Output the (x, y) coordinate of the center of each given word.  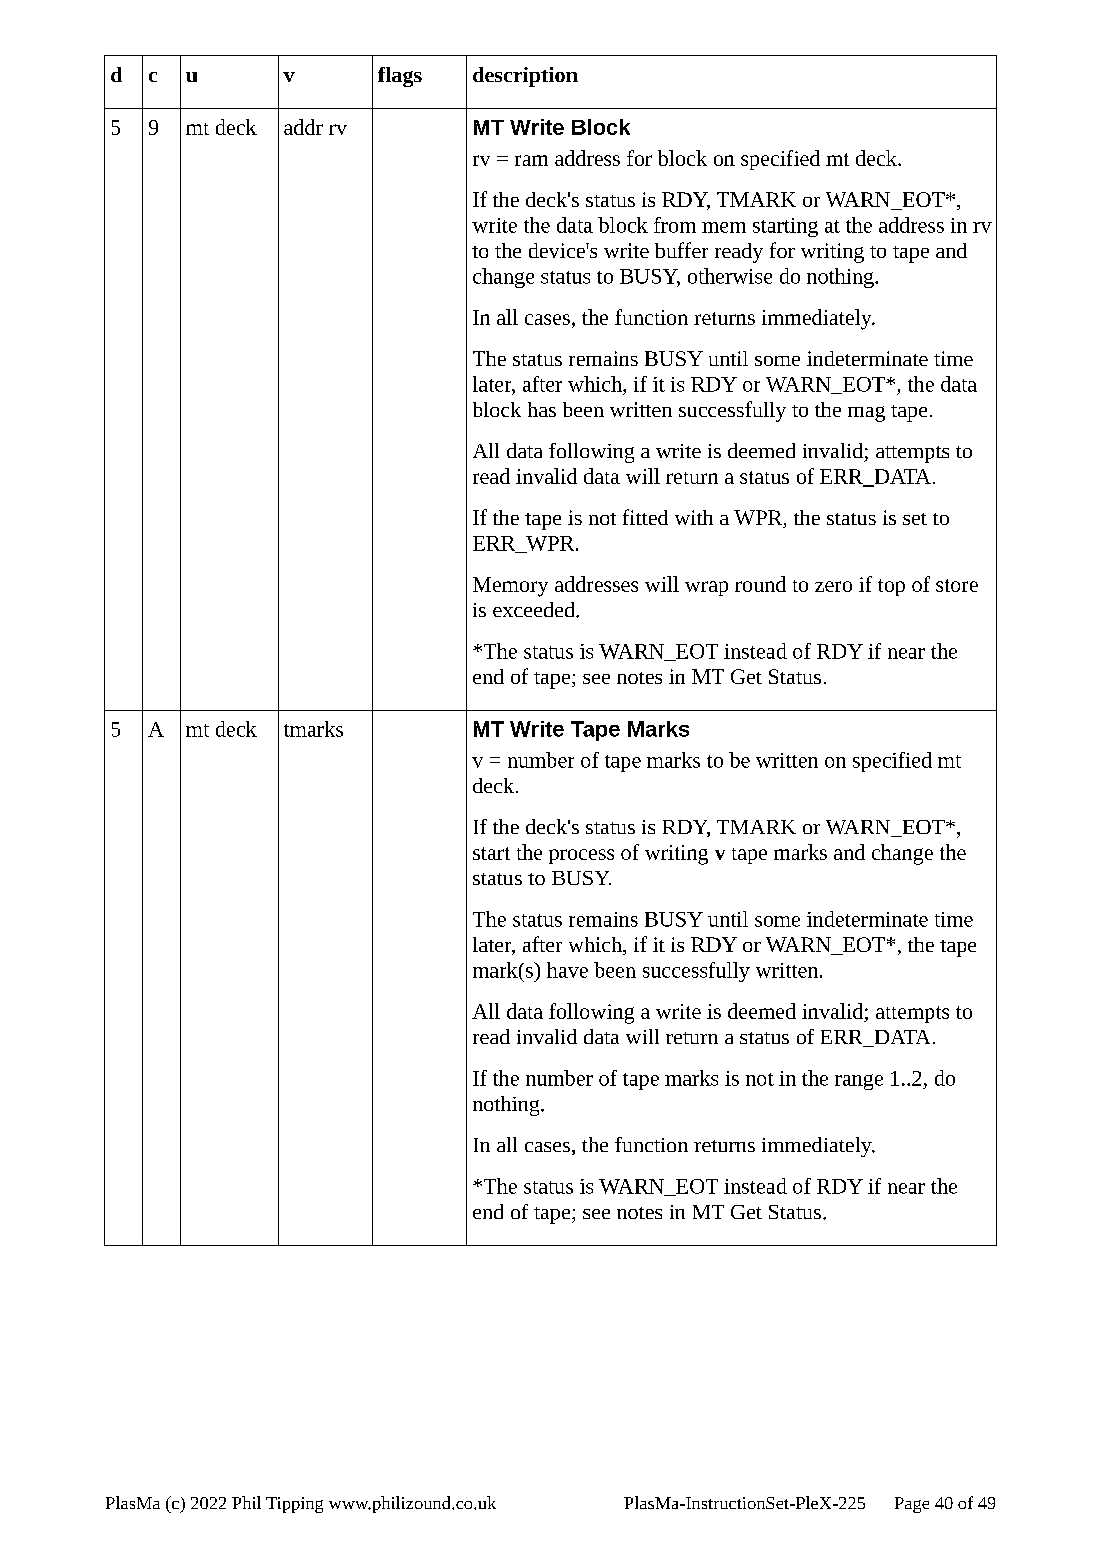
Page (912, 1505)
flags (400, 77)
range (859, 1082)
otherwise (730, 276)
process (581, 856)
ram (531, 160)
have (567, 970)
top (891, 587)
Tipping (294, 1505)
